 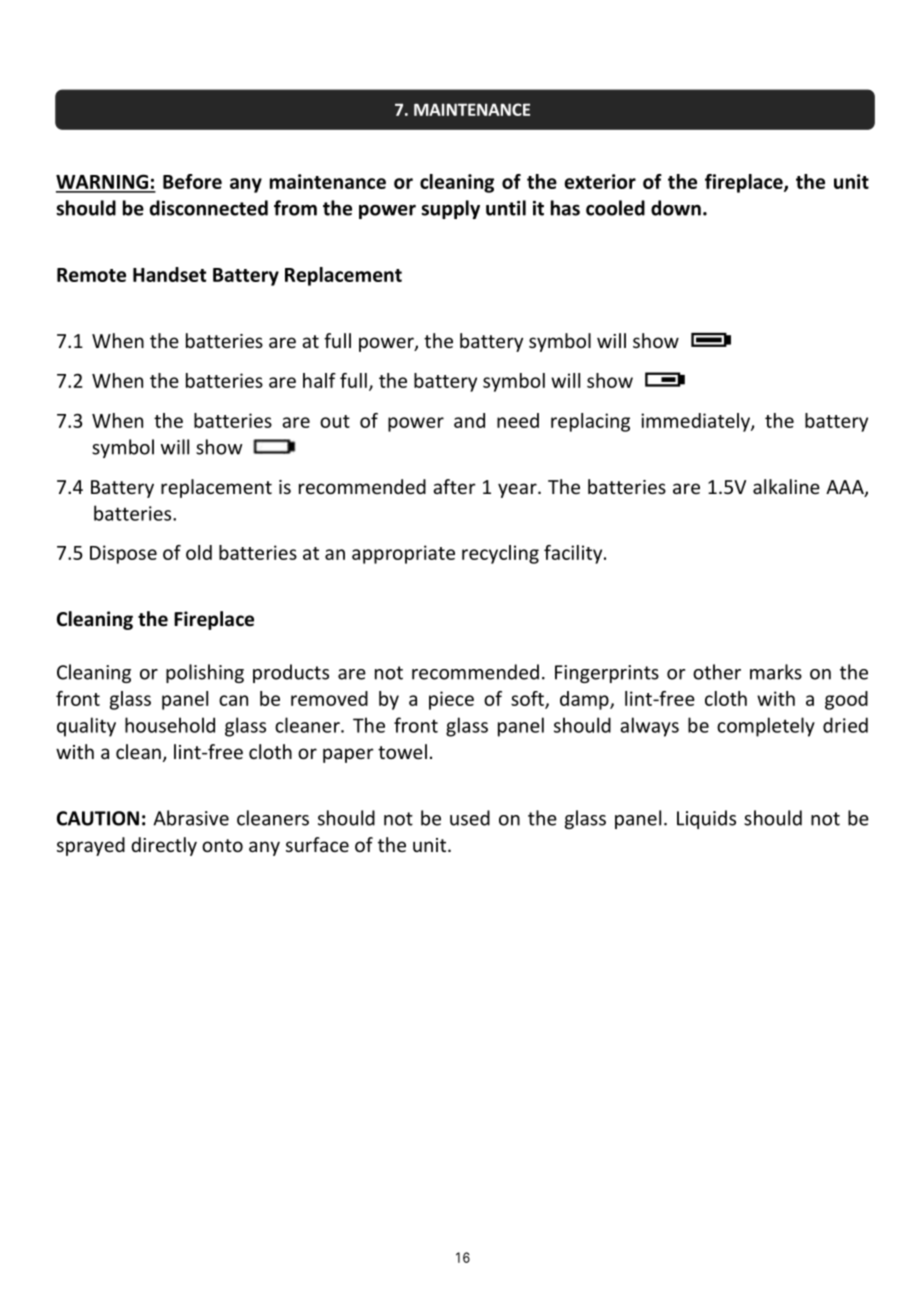 I want to click on down, so click(x=676, y=208).
